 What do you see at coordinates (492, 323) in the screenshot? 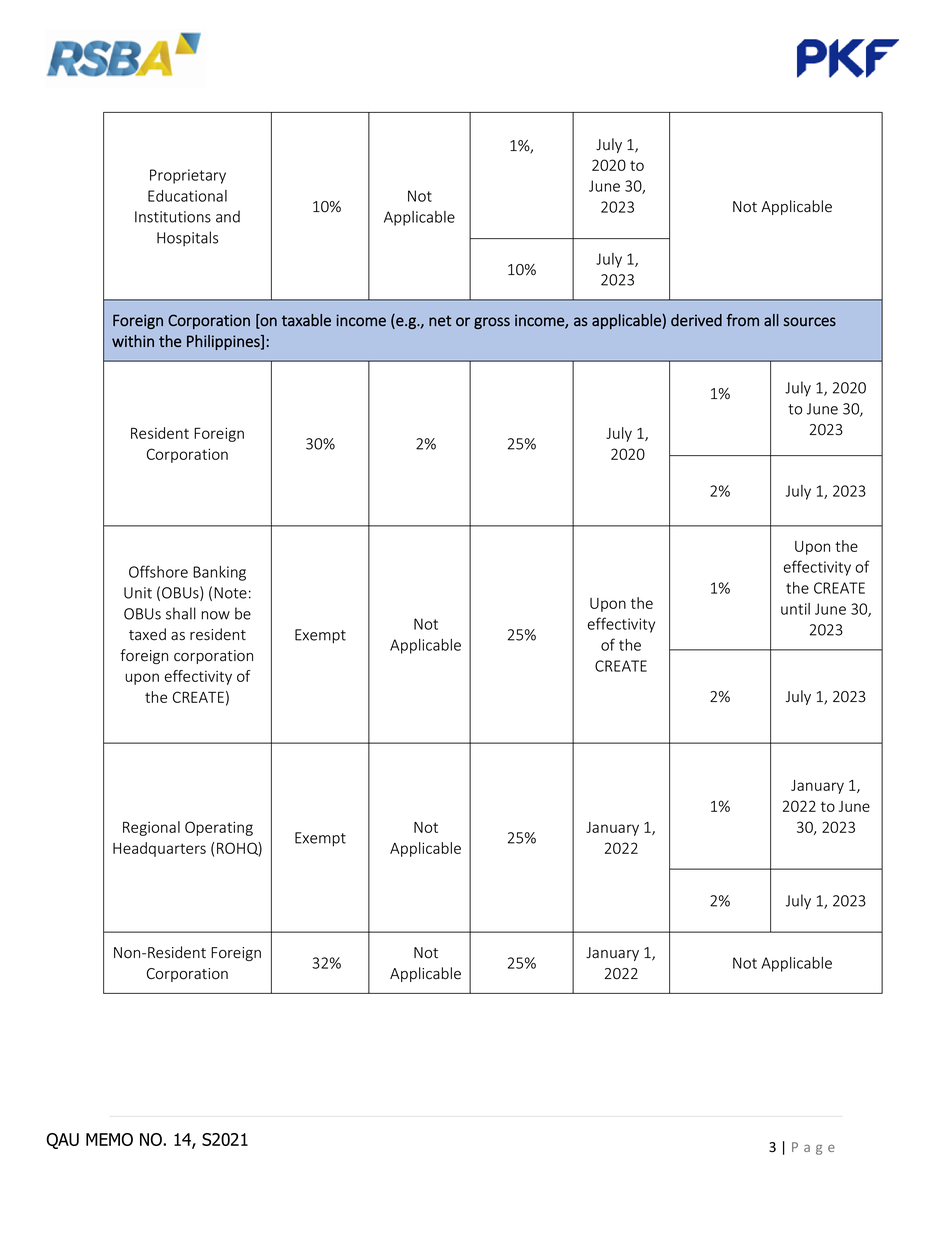
I see `gross` at bounding box center [492, 323].
